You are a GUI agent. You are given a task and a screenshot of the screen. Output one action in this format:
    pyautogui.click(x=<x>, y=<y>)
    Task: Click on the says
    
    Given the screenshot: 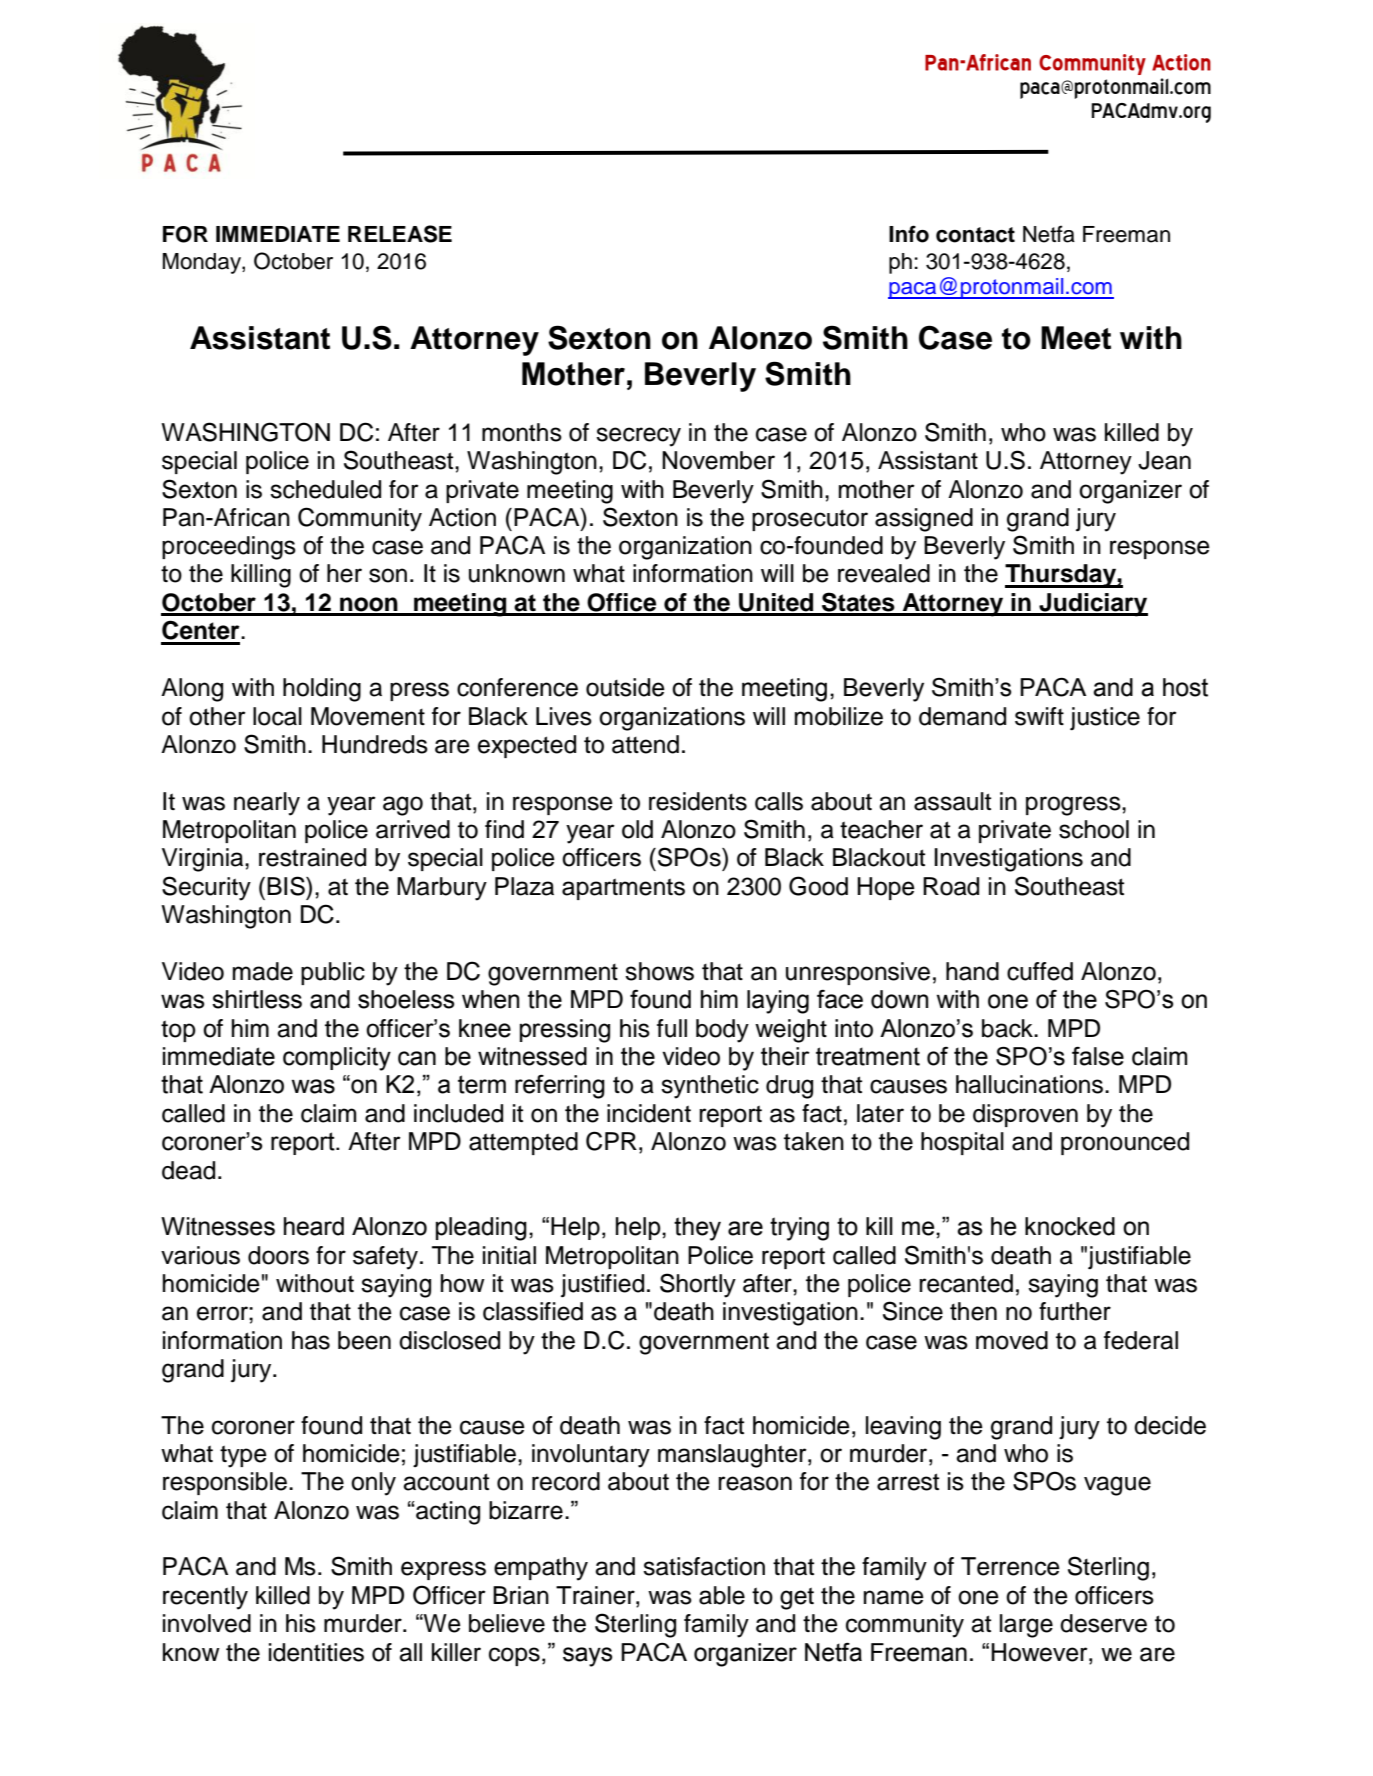 What is the action you would take?
    pyautogui.click(x=587, y=1657)
